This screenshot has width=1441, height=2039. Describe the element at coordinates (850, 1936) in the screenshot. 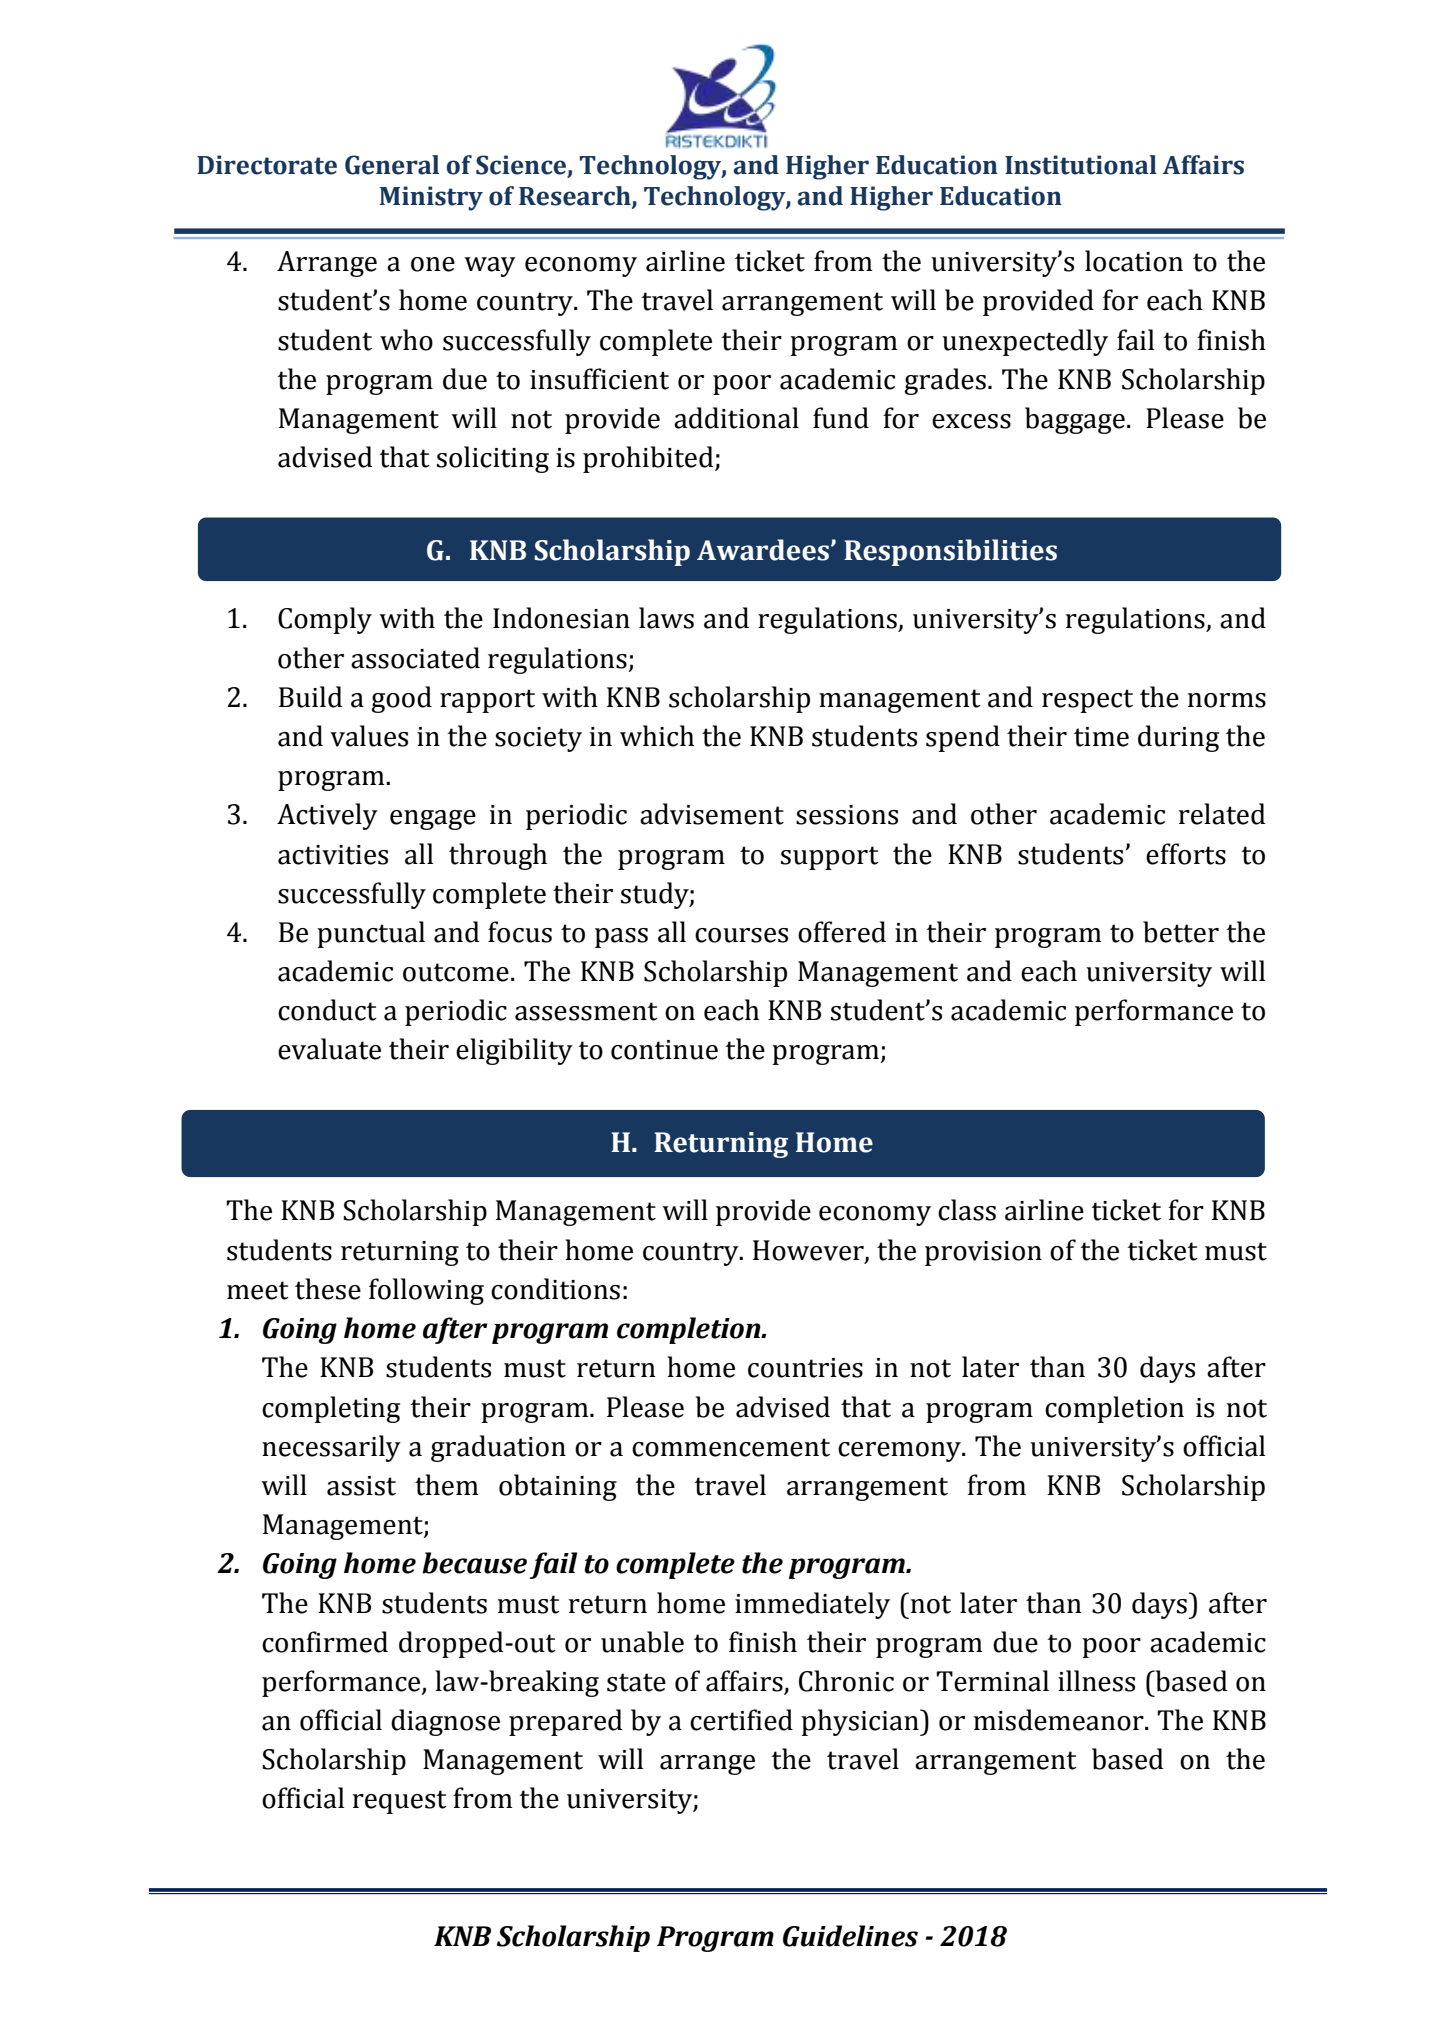

I see `Guidelines` at that location.
